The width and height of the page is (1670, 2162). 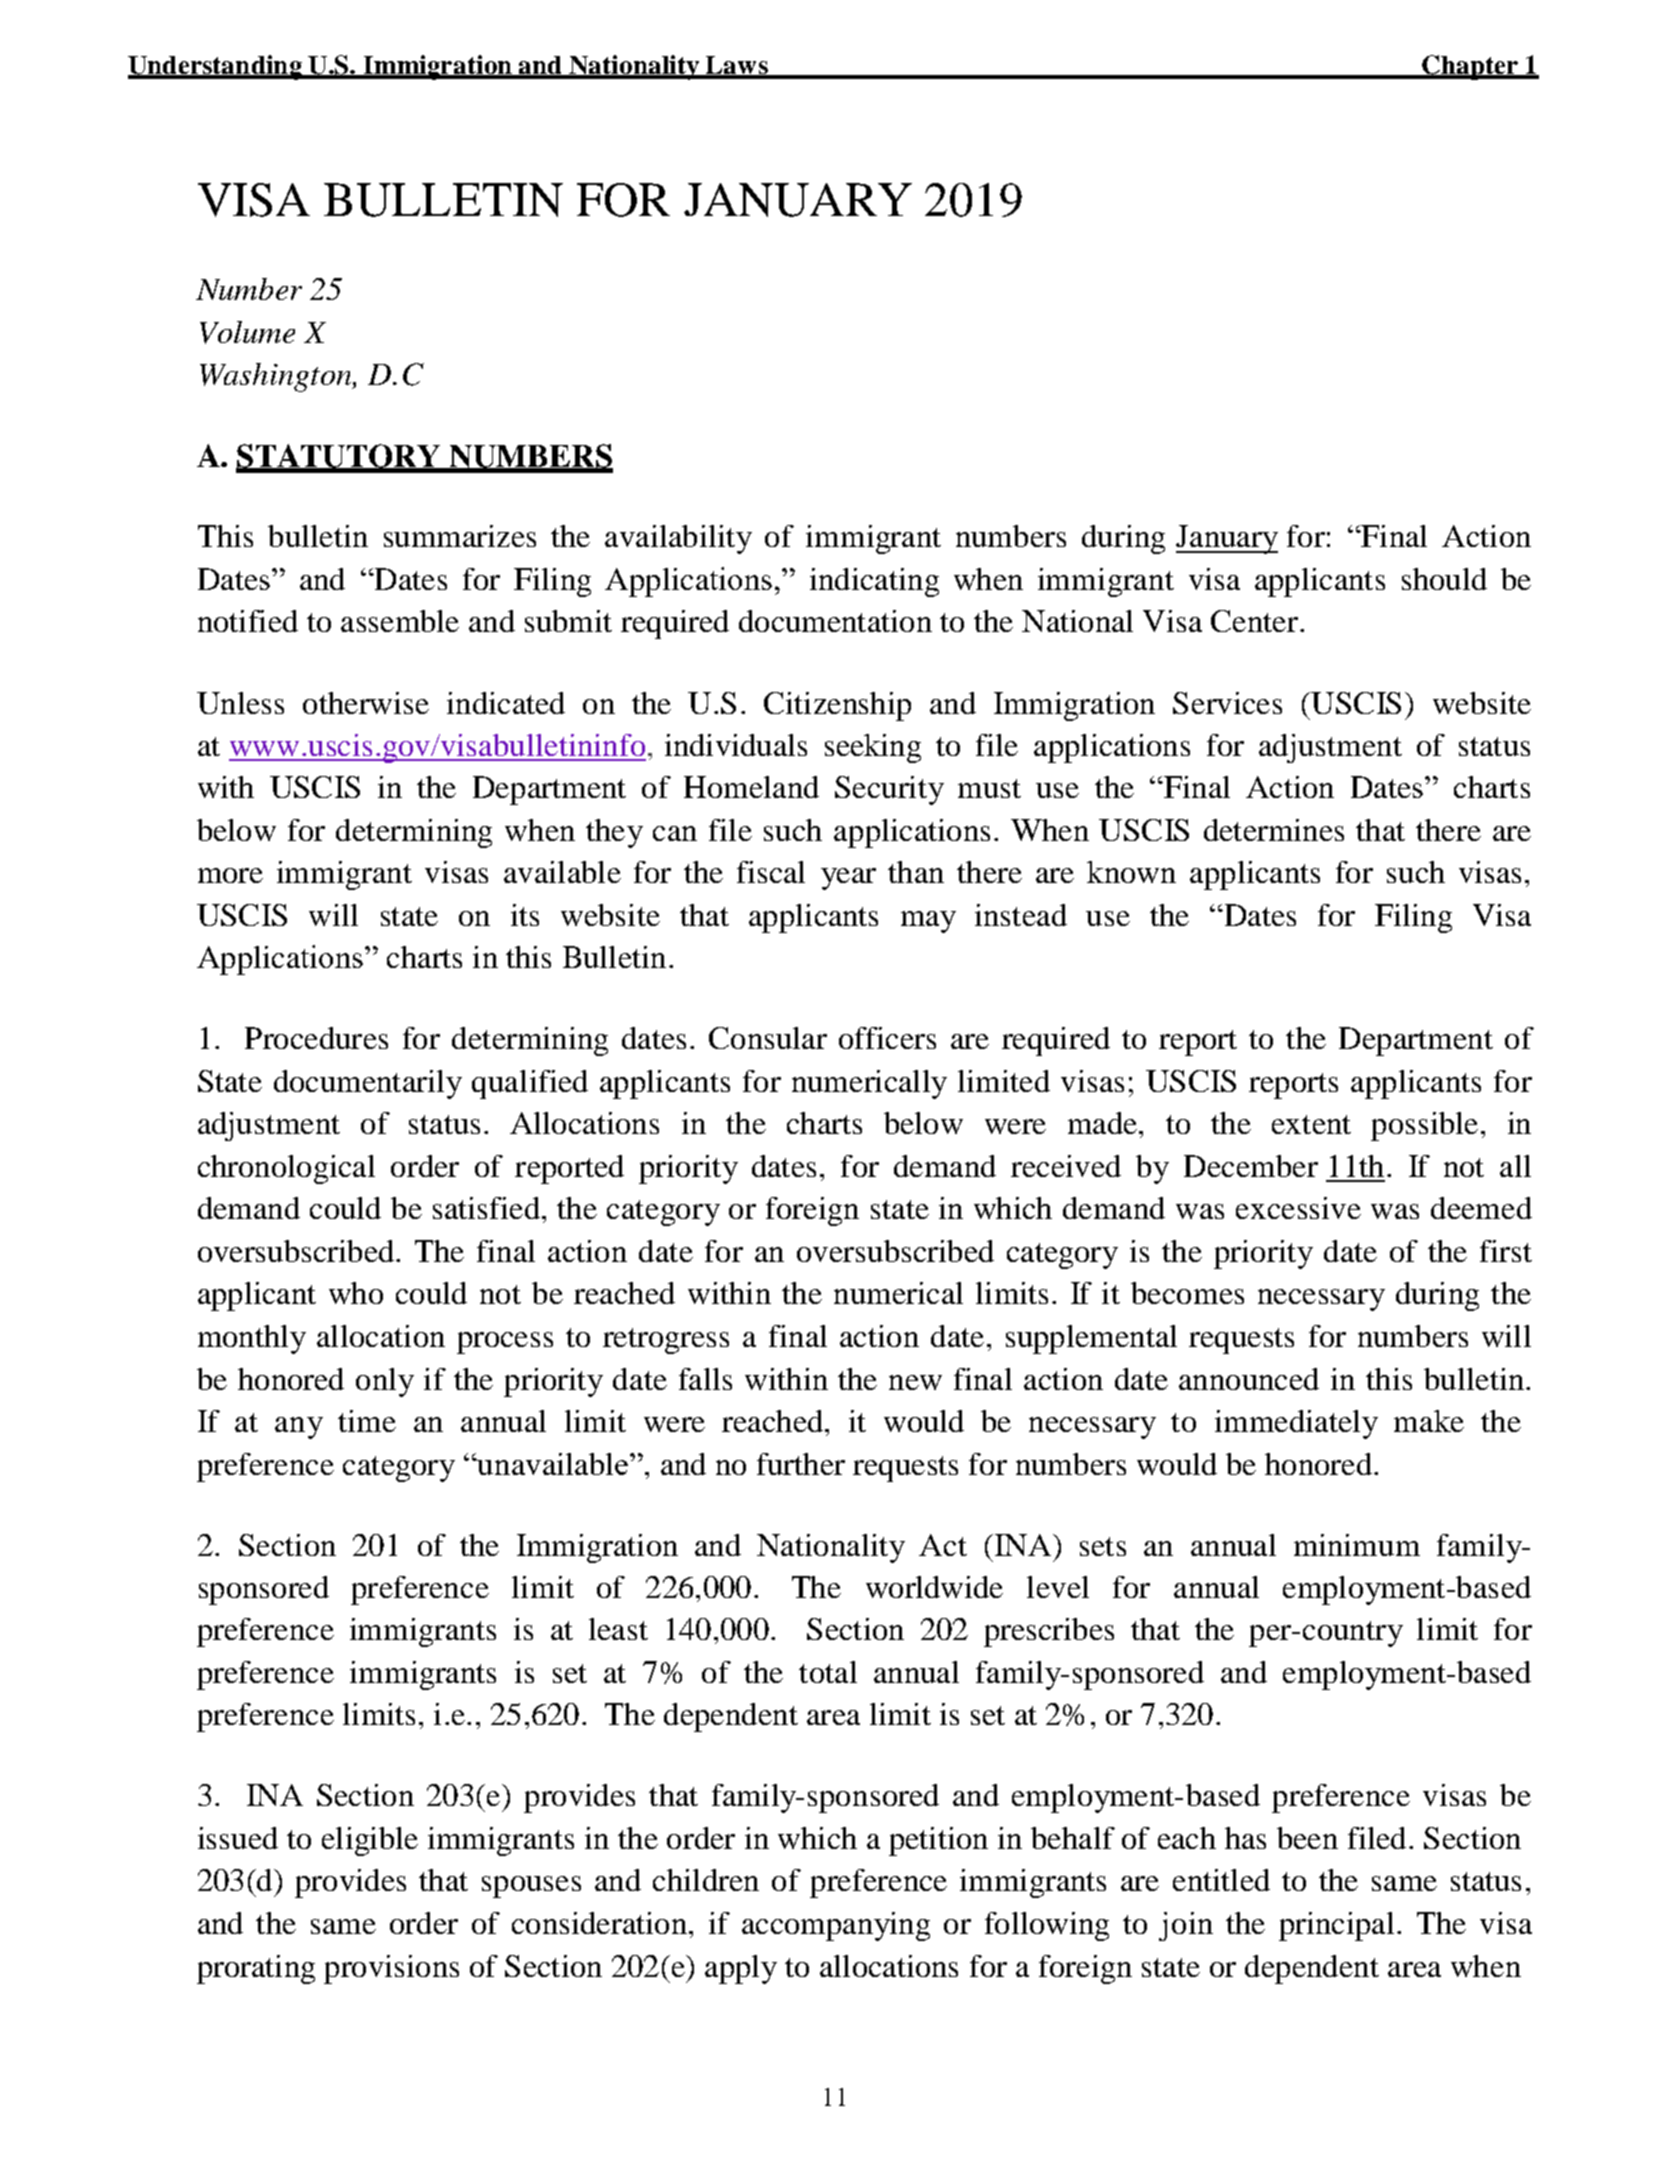 What do you see at coordinates (216, 67) in the page?
I see `Understanding` at bounding box center [216, 67].
